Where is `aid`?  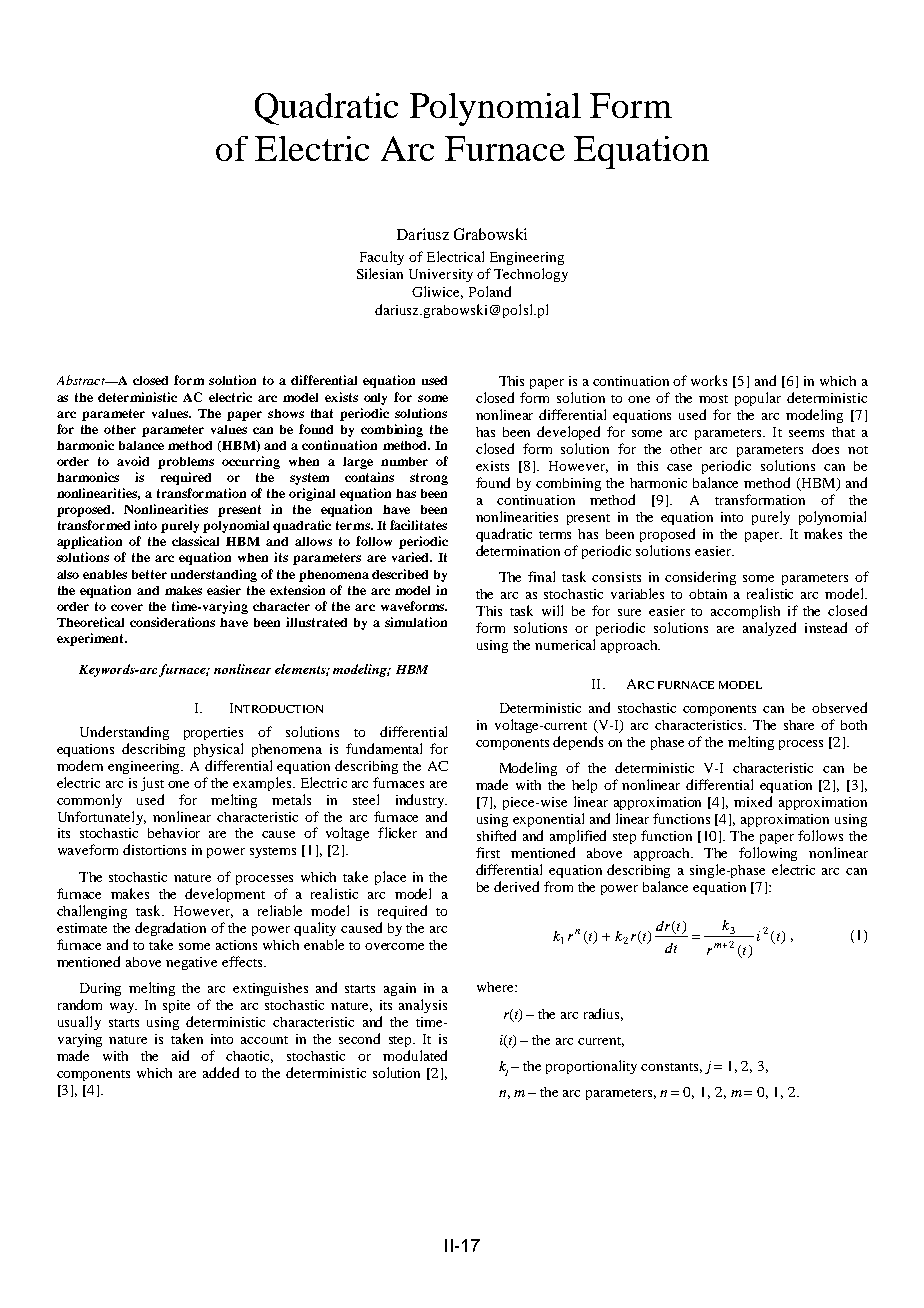
aid is located at coordinates (180, 1055).
